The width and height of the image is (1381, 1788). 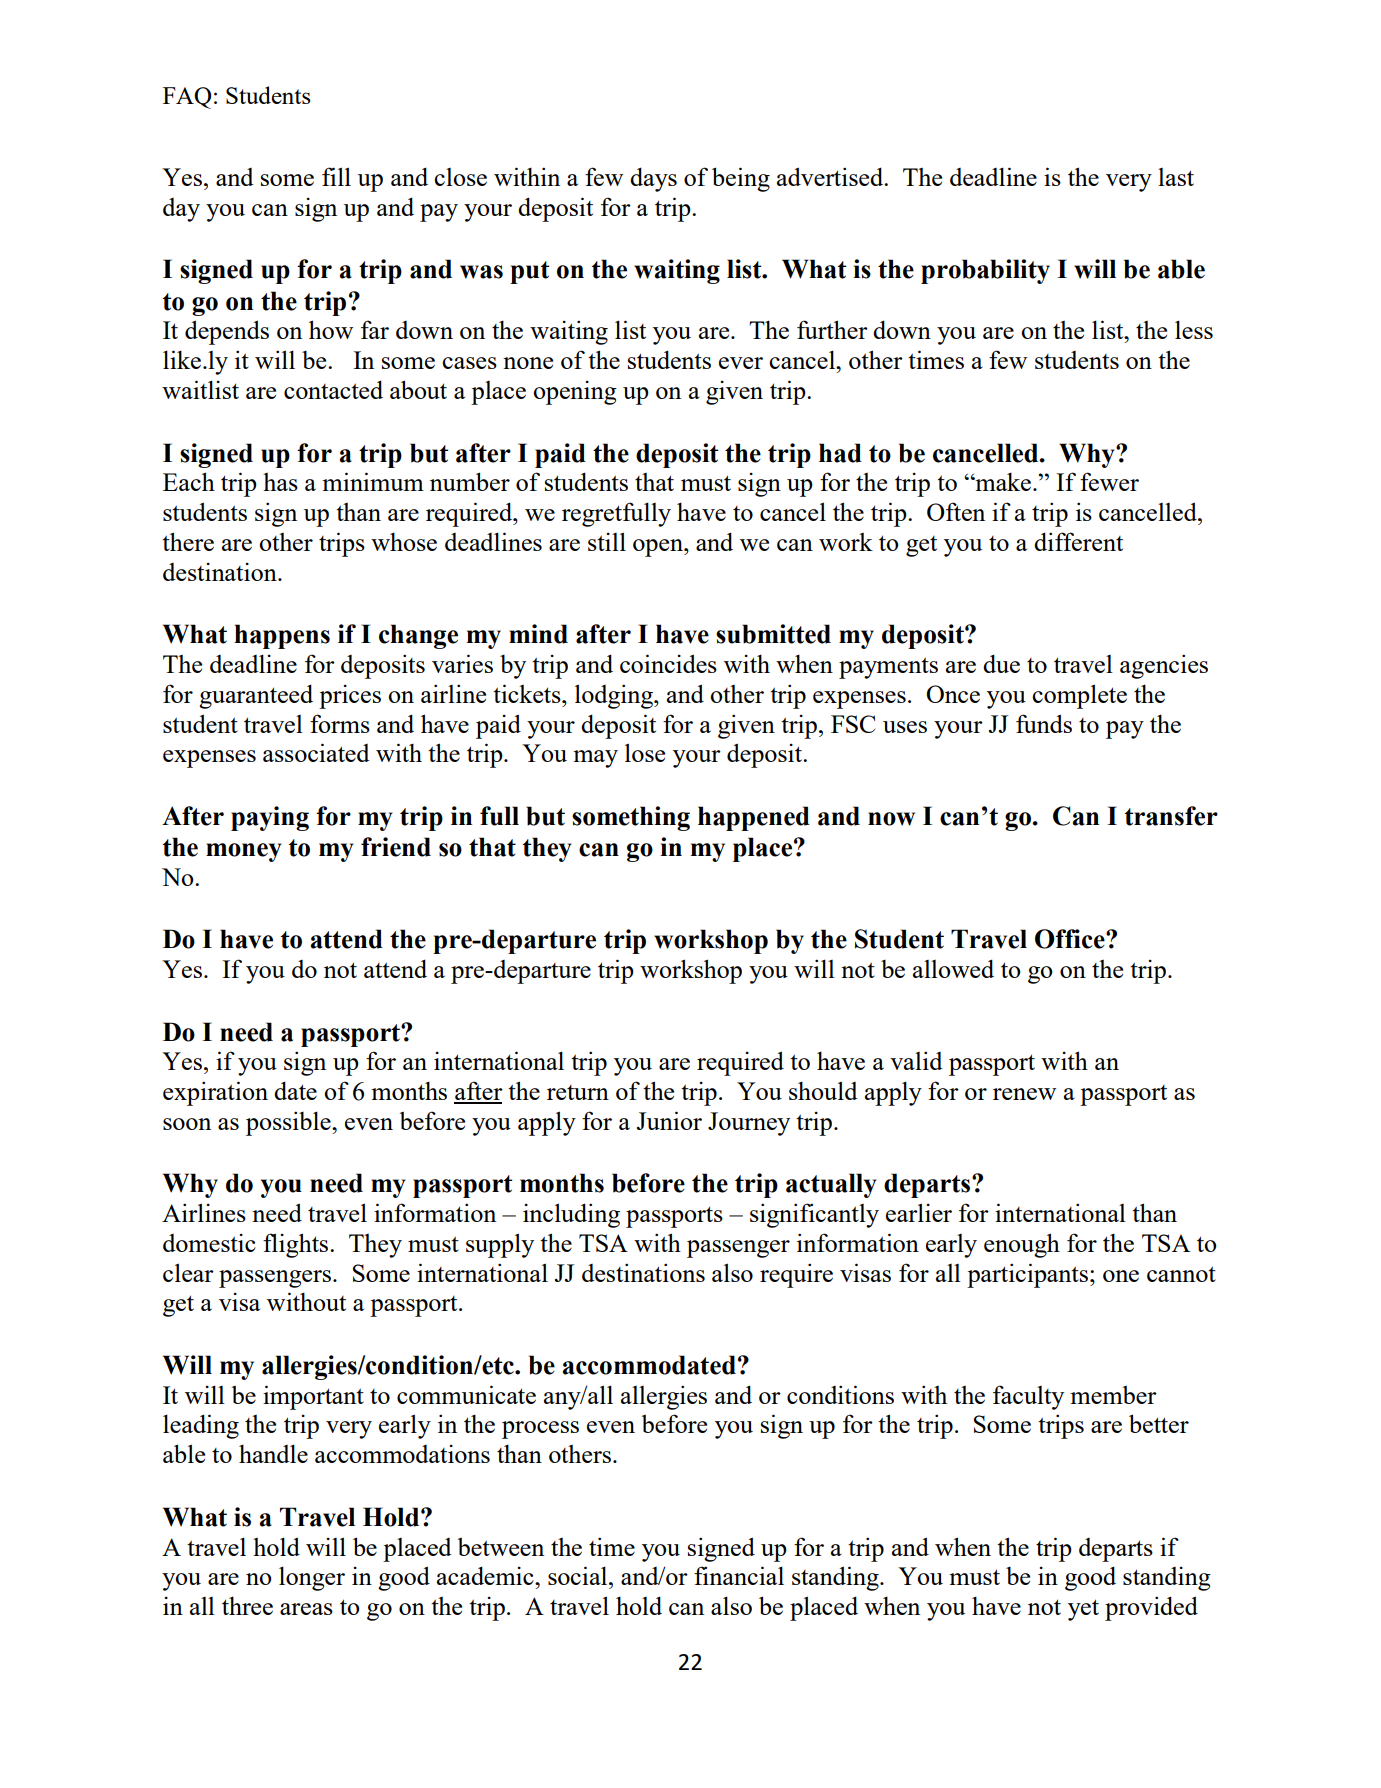 What do you see at coordinates (336, 176) in the image?
I see `fill` at bounding box center [336, 176].
